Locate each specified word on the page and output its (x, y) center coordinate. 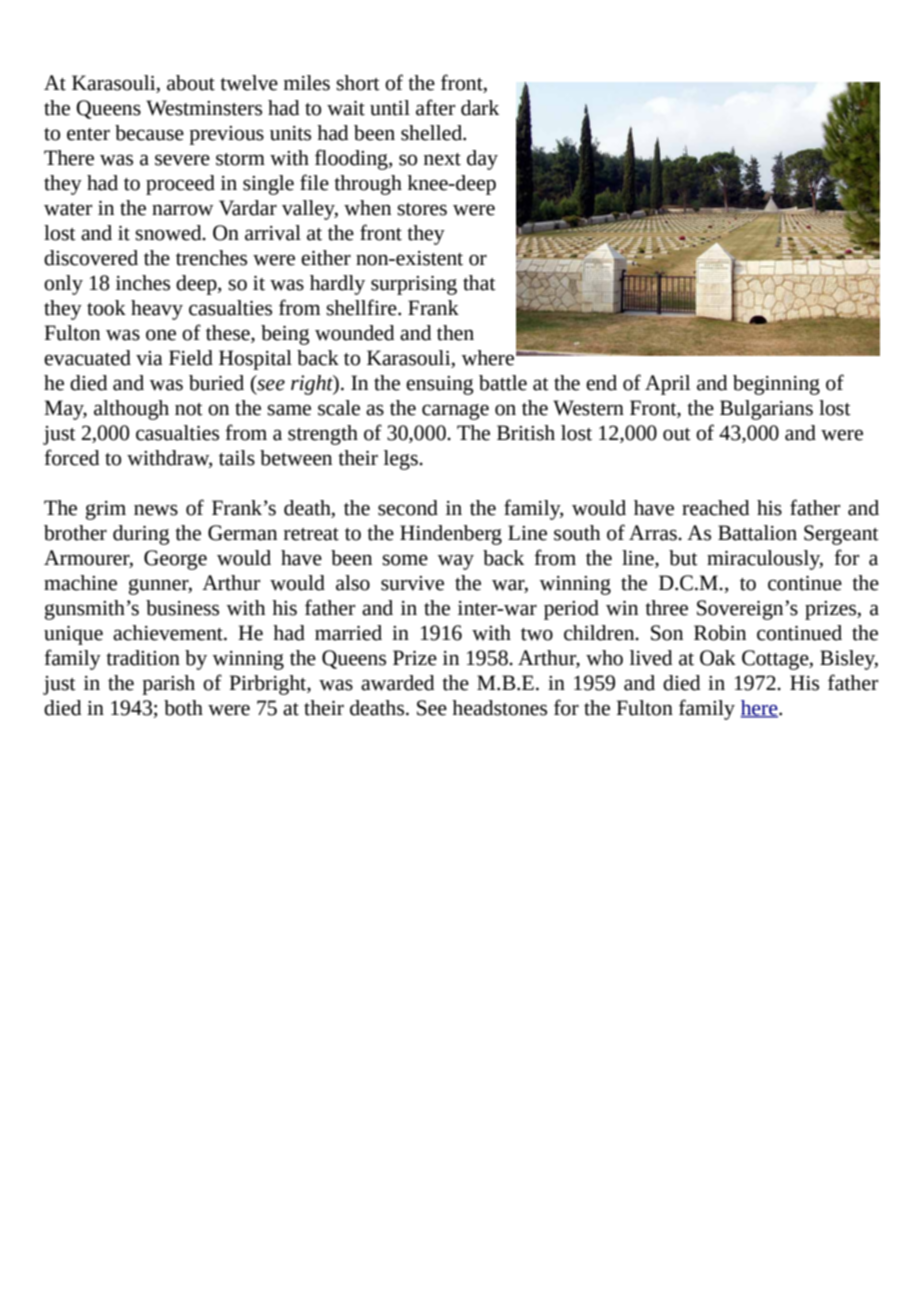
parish (168, 685)
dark (480, 108)
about (191, 83)
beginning (776, 385)
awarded (397, 683)
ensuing (440, 385)
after (435, 107)
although (131, 410)
